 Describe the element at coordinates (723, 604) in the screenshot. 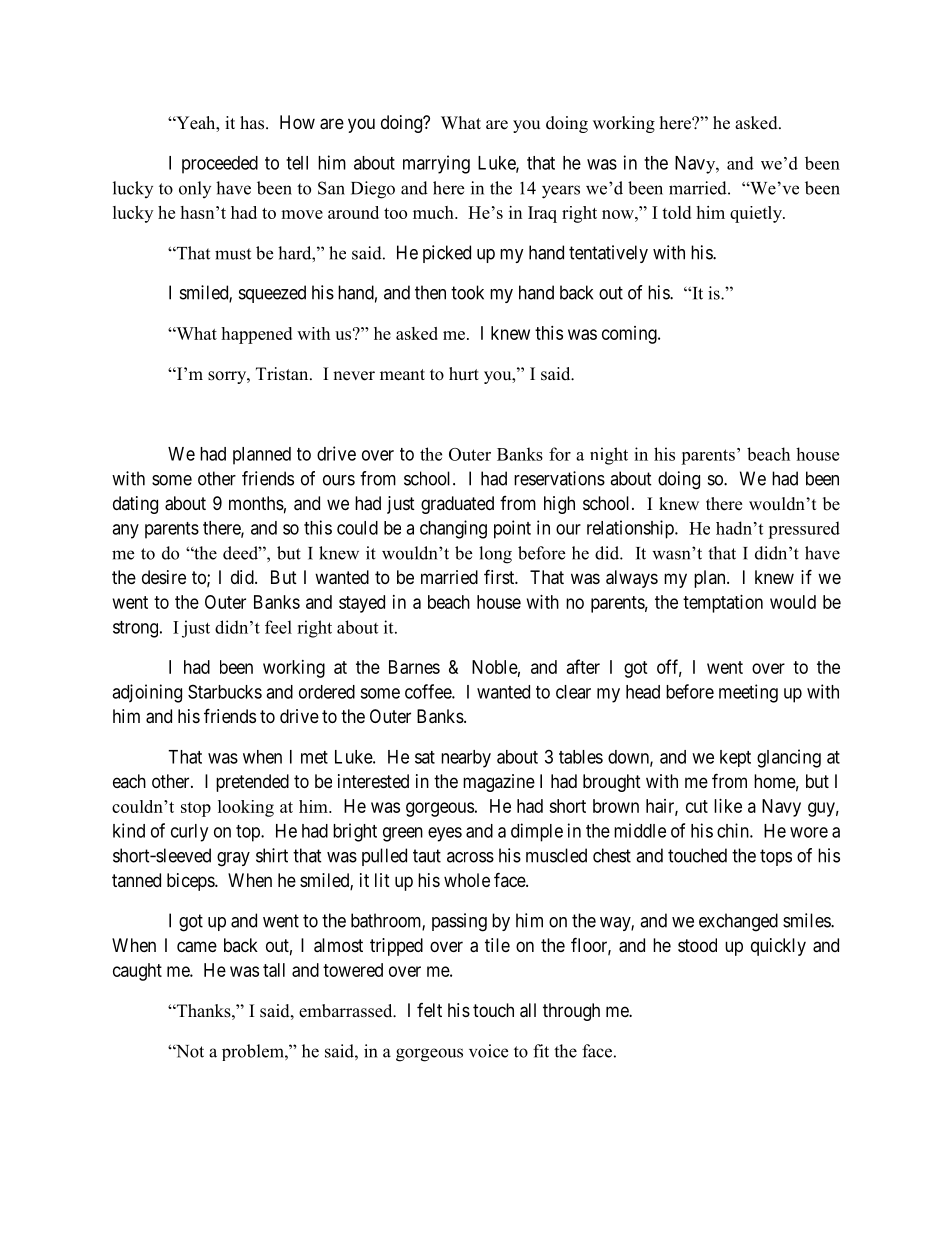

I see `temptation` at that location.
